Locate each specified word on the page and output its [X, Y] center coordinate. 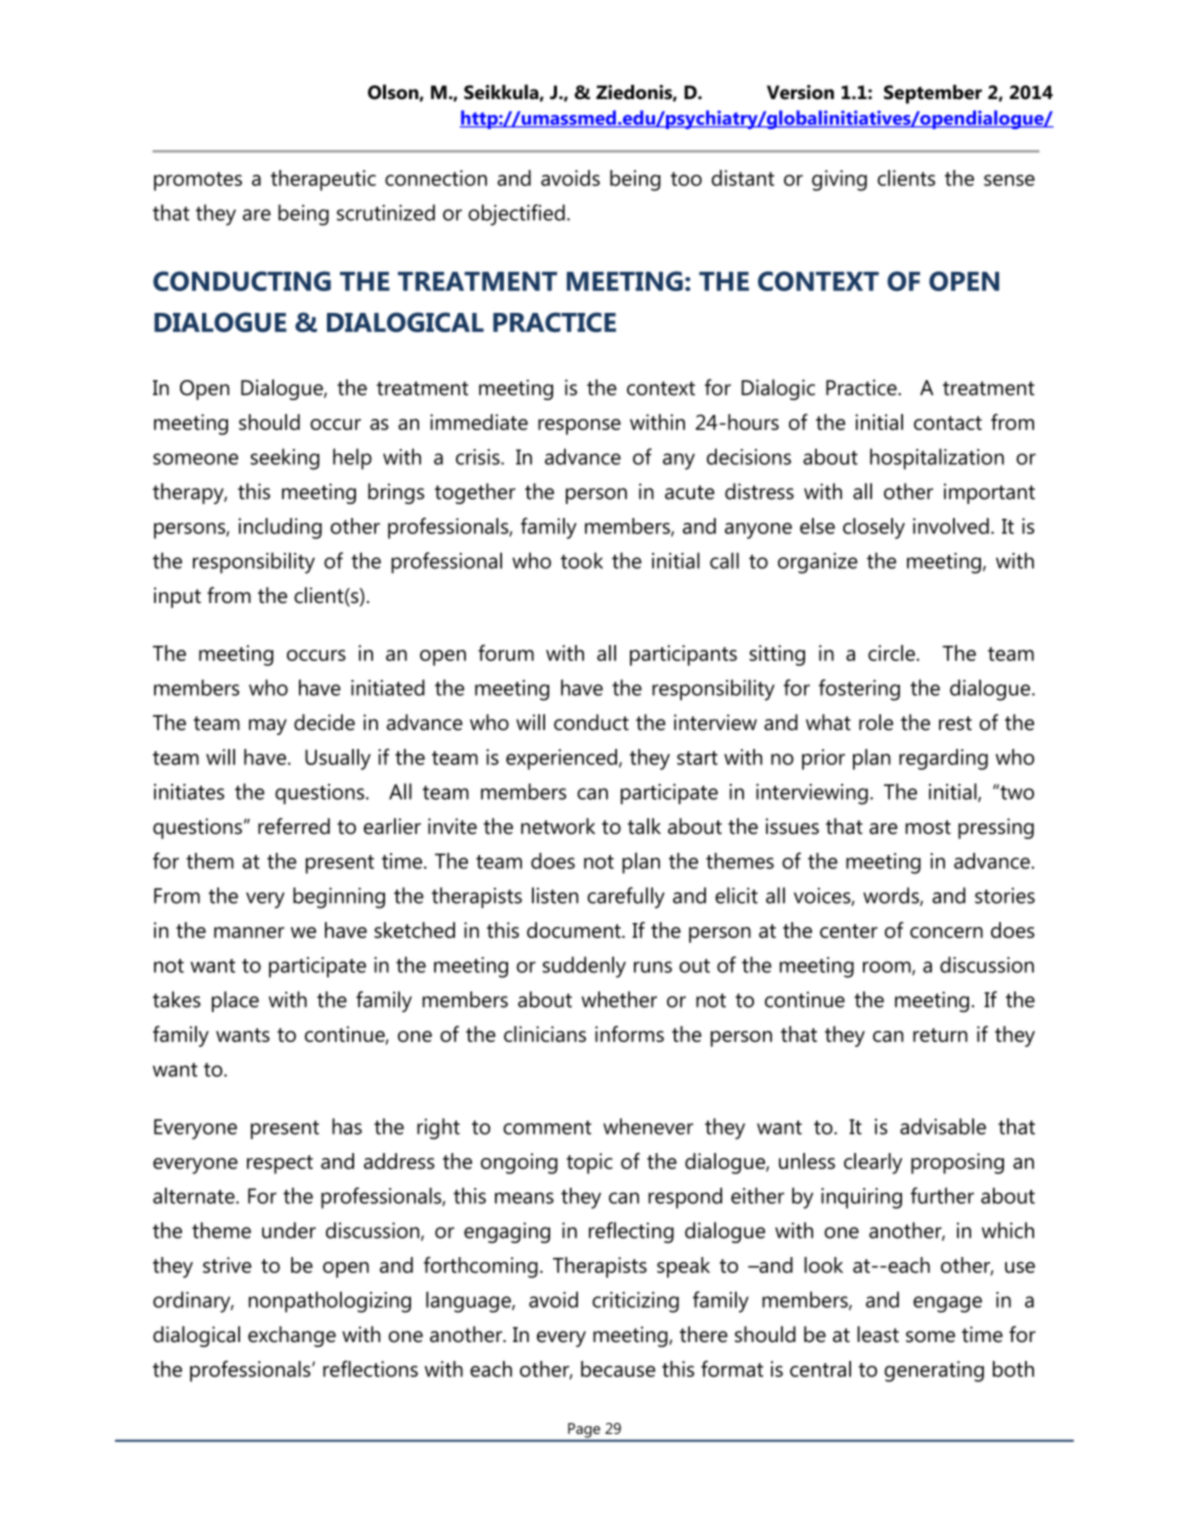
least [878, 1334]
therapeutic [323, 180]
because [618, 1369]
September [933, 94]
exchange [292, 1336]
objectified [516, 215]
